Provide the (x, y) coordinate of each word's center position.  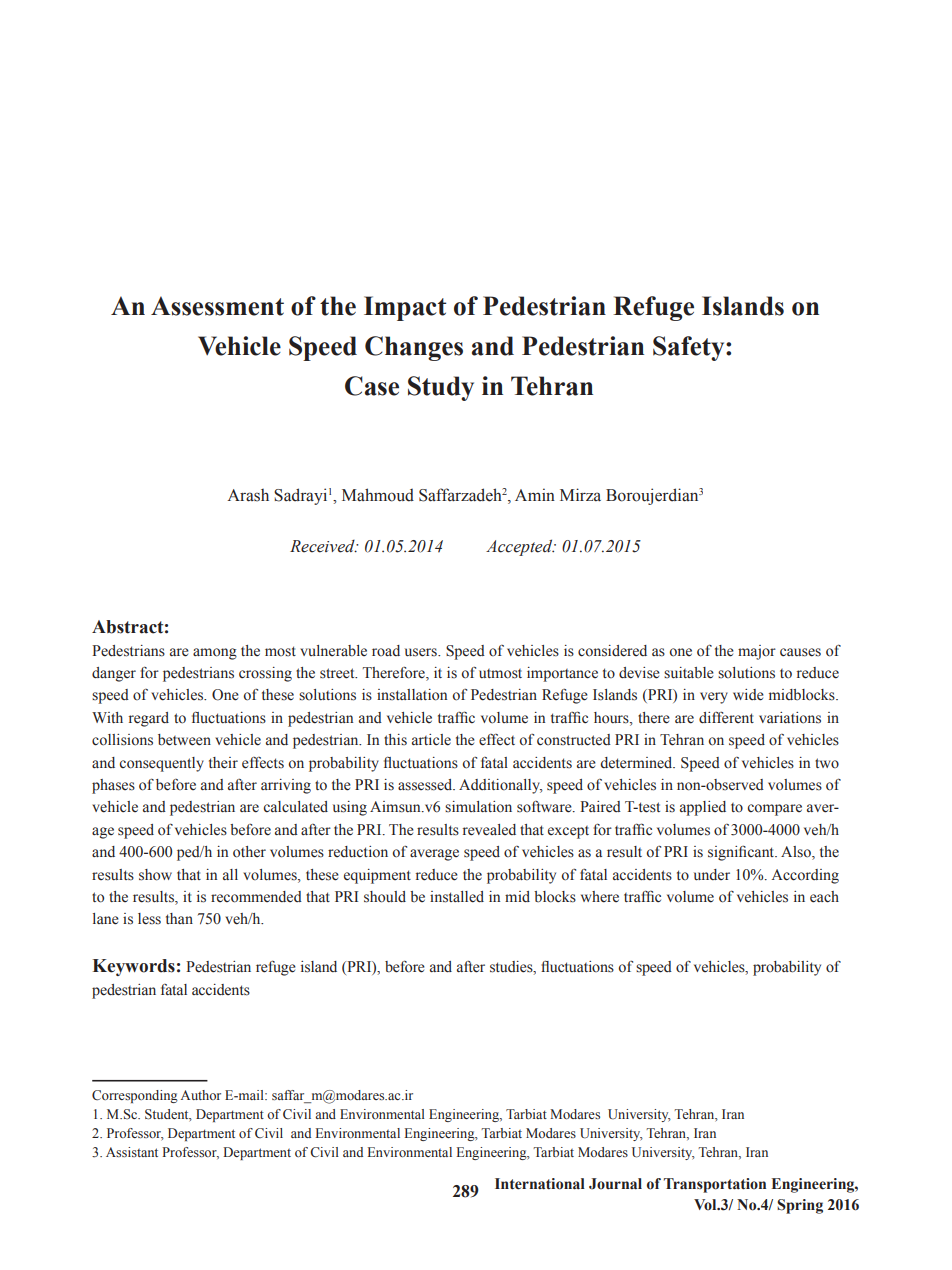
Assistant (132, 1152)
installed (457, 897)
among (215, 654)
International (540, 1184)
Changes (414, 348)
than (179, 918)
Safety (690, 348)
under (712, 875)
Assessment (217, 306)
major (757, 652)
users (422, 652)
